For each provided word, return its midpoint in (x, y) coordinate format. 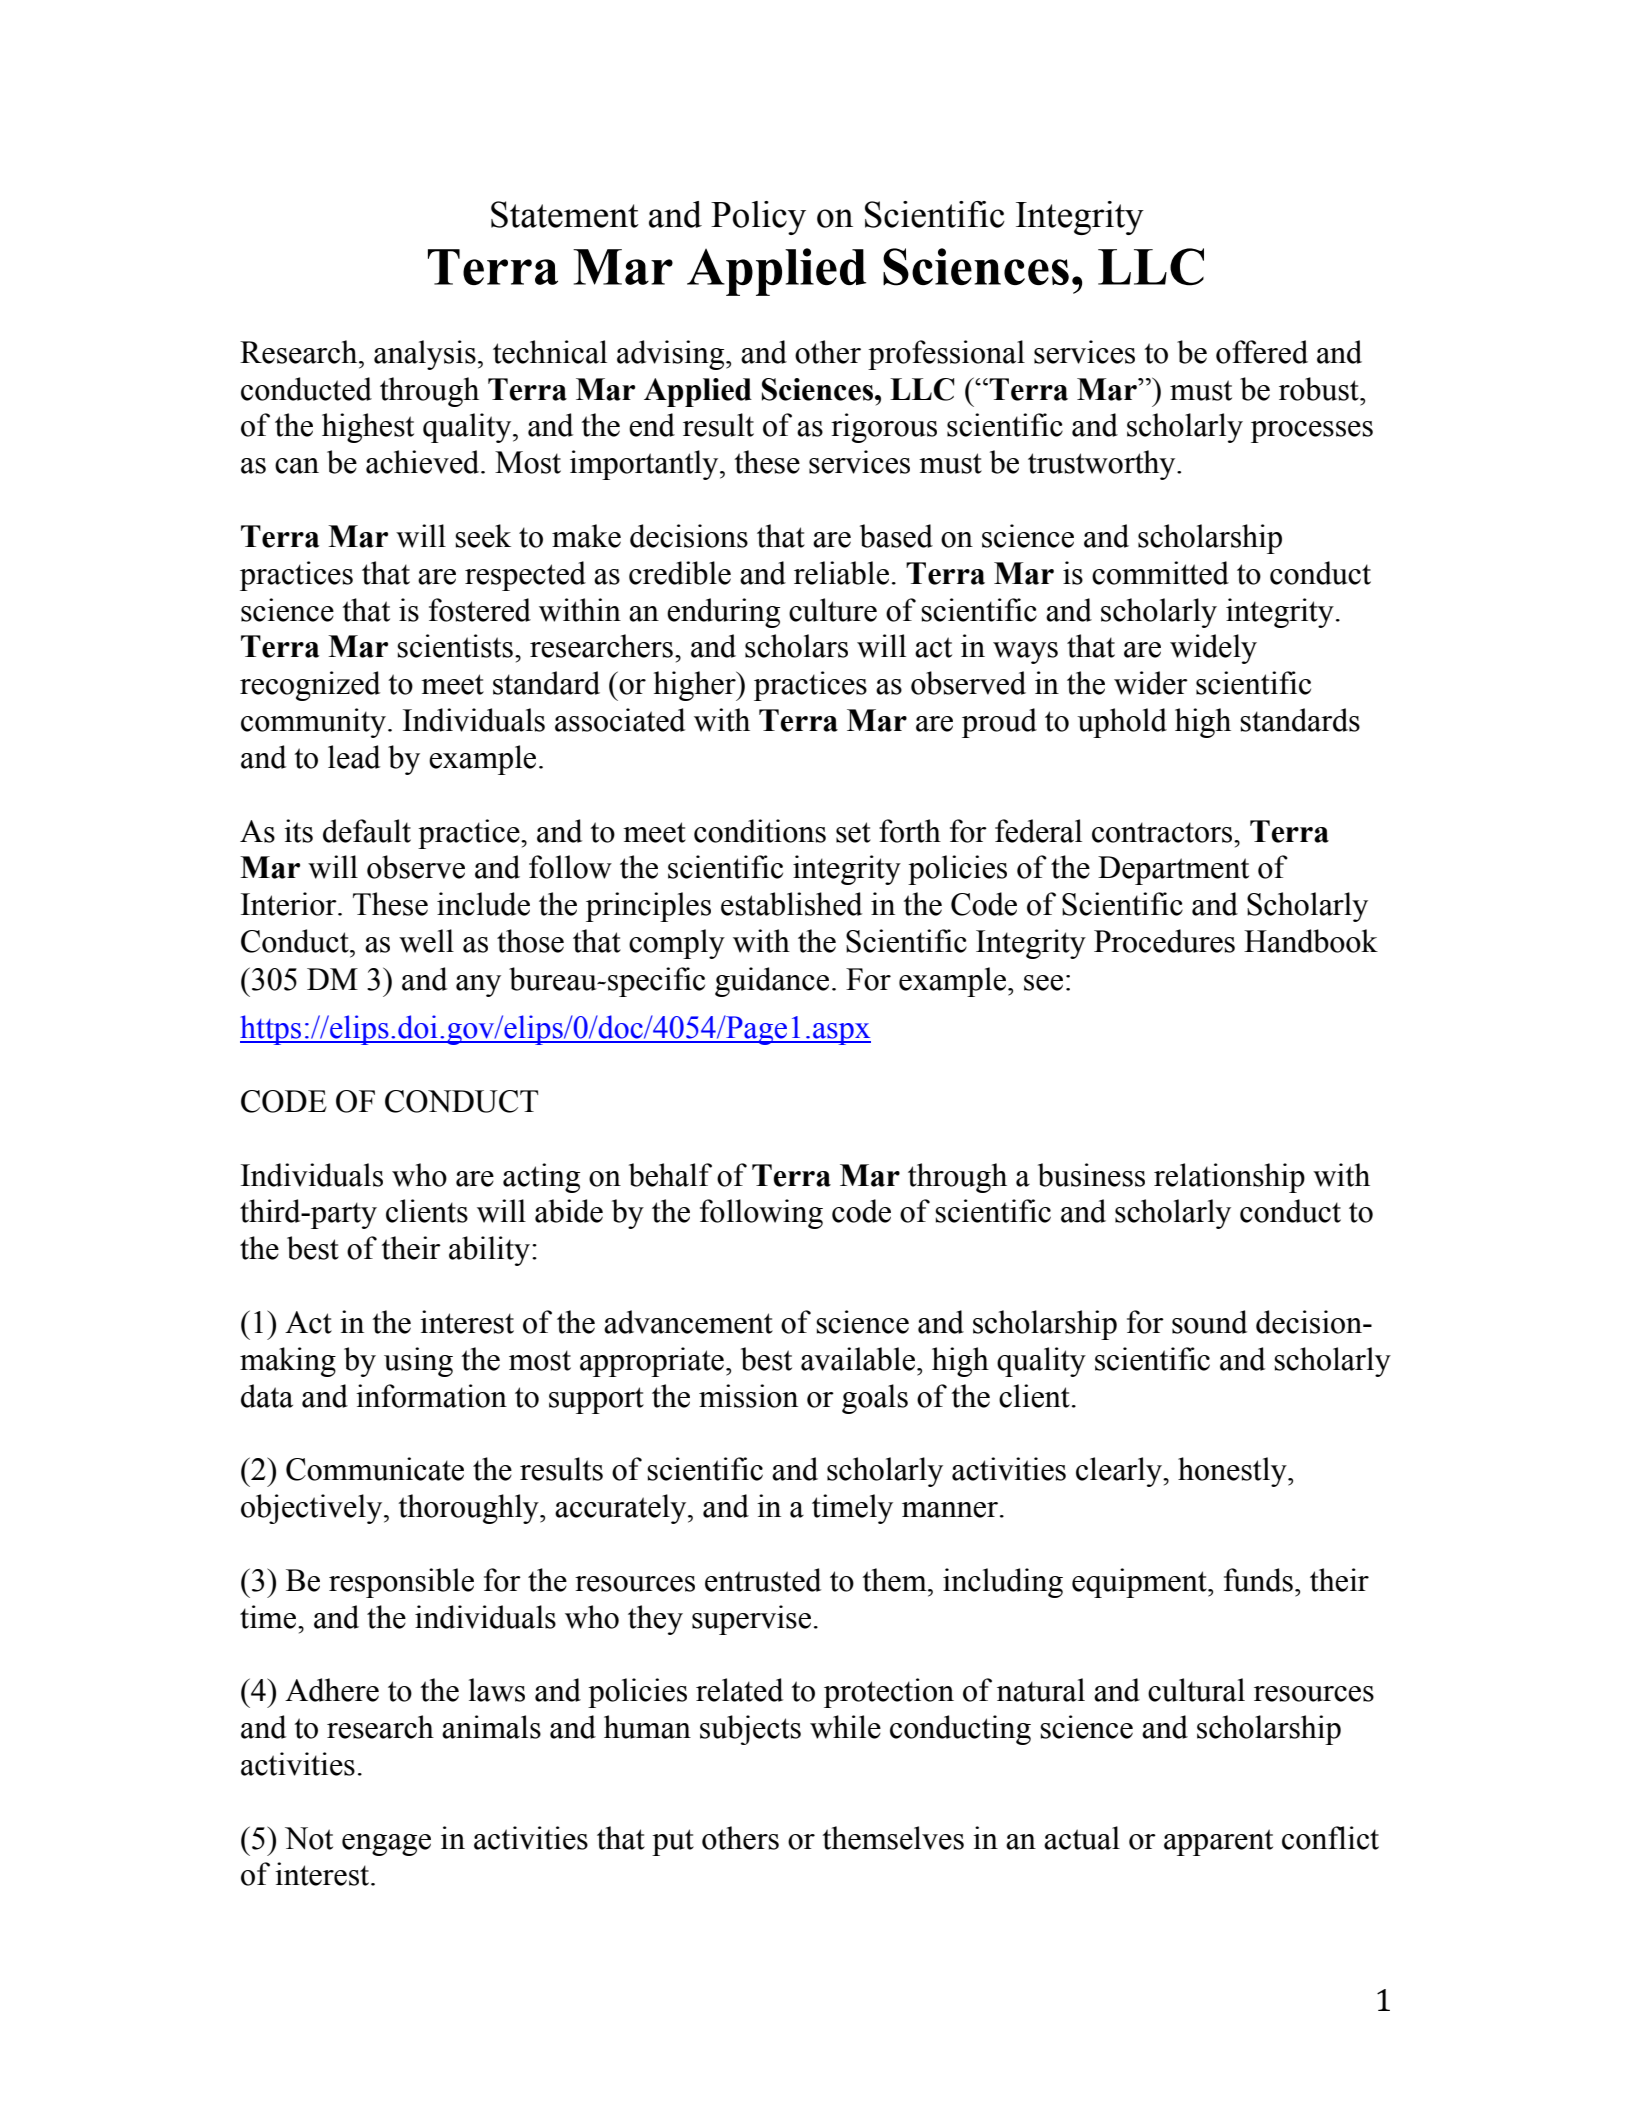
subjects (750, 1730)
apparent (1218, 1842)
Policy (758, 218)
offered (1262, 352)
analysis (425, 355)
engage (386, 1845)
